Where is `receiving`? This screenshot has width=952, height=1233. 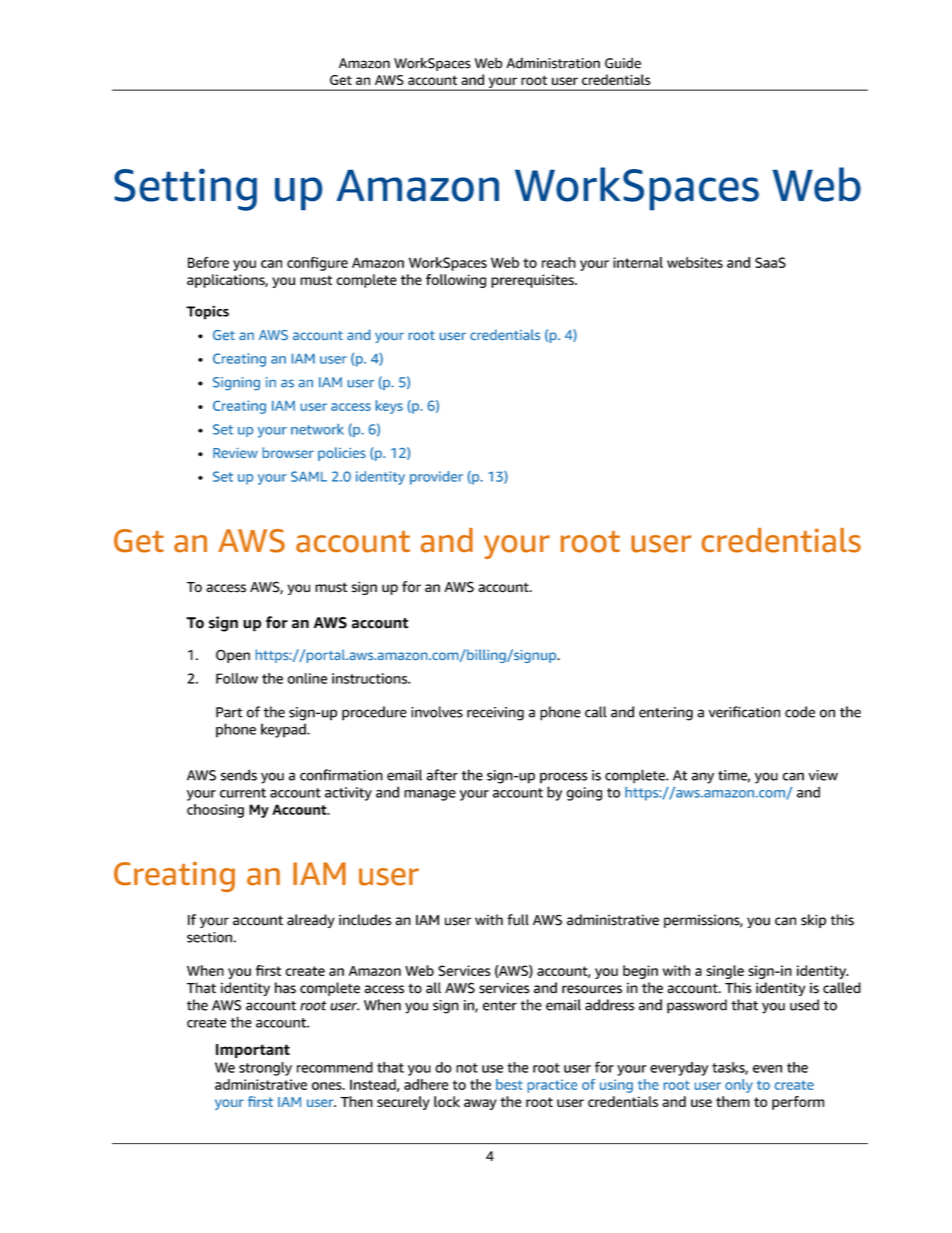 receiving is located at coordinates (495, 714).
